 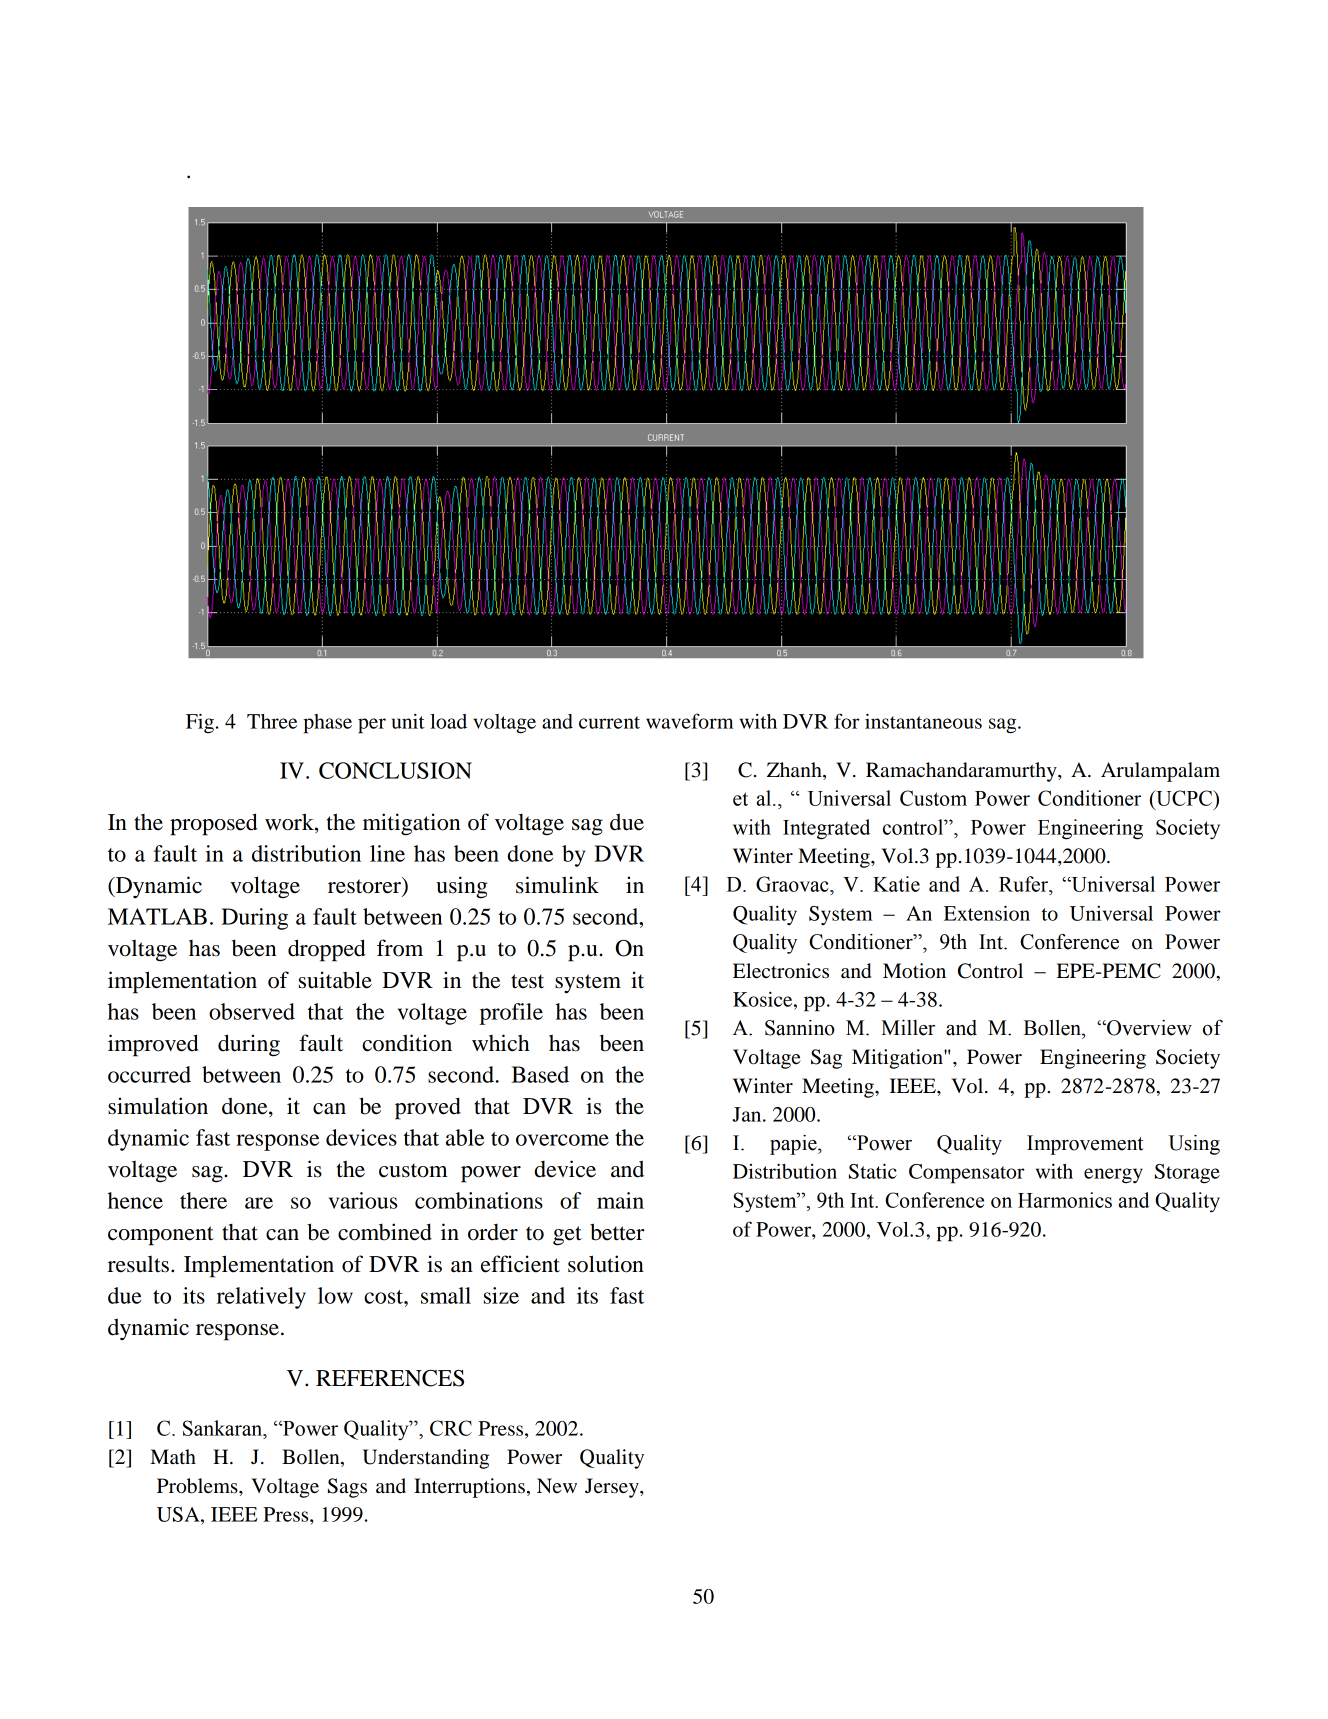 I want to click on relatively, so click(x=261, y=1298).
